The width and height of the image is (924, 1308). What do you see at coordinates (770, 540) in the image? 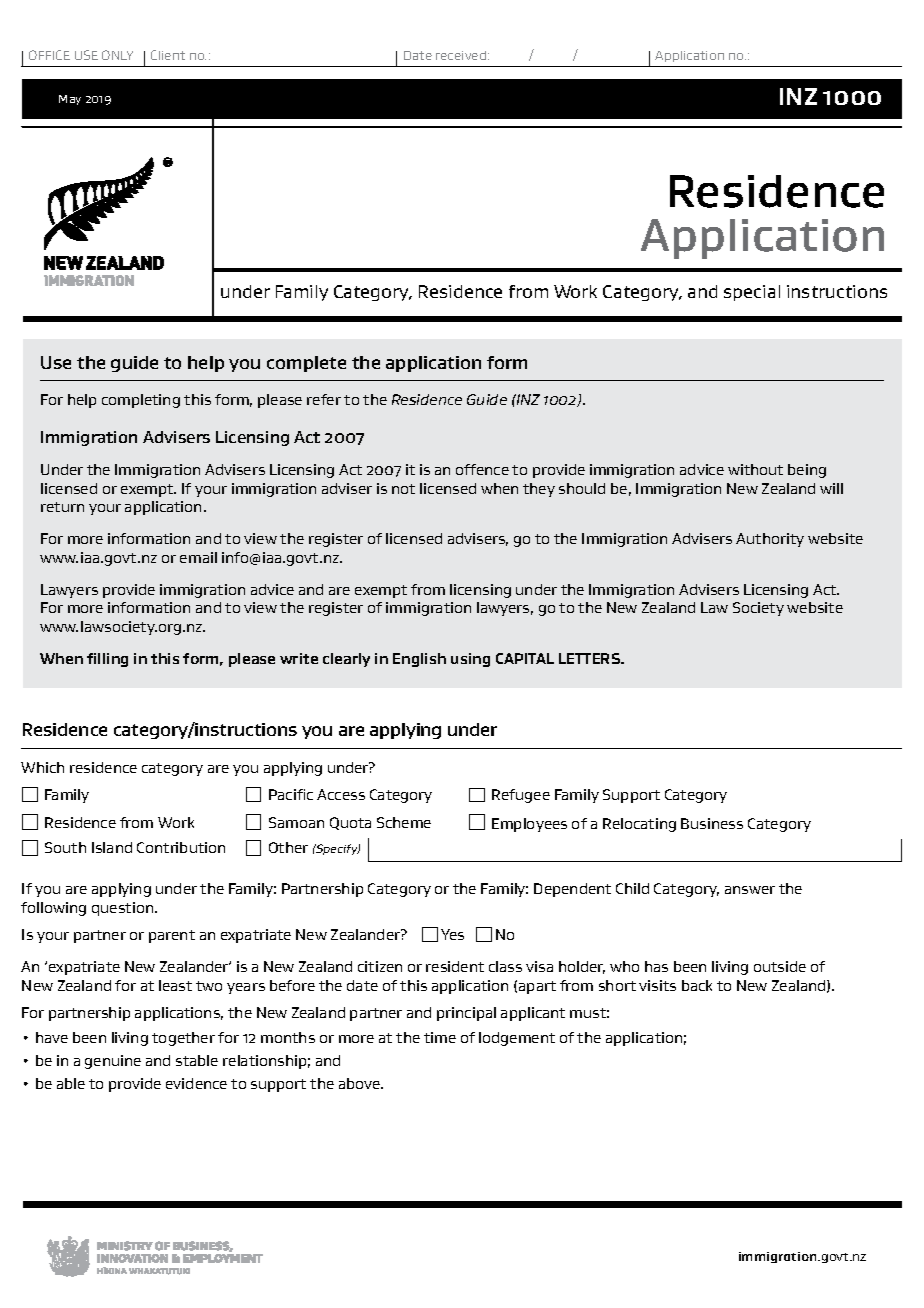
I see `Authority` at bounding box center [770, 540].
